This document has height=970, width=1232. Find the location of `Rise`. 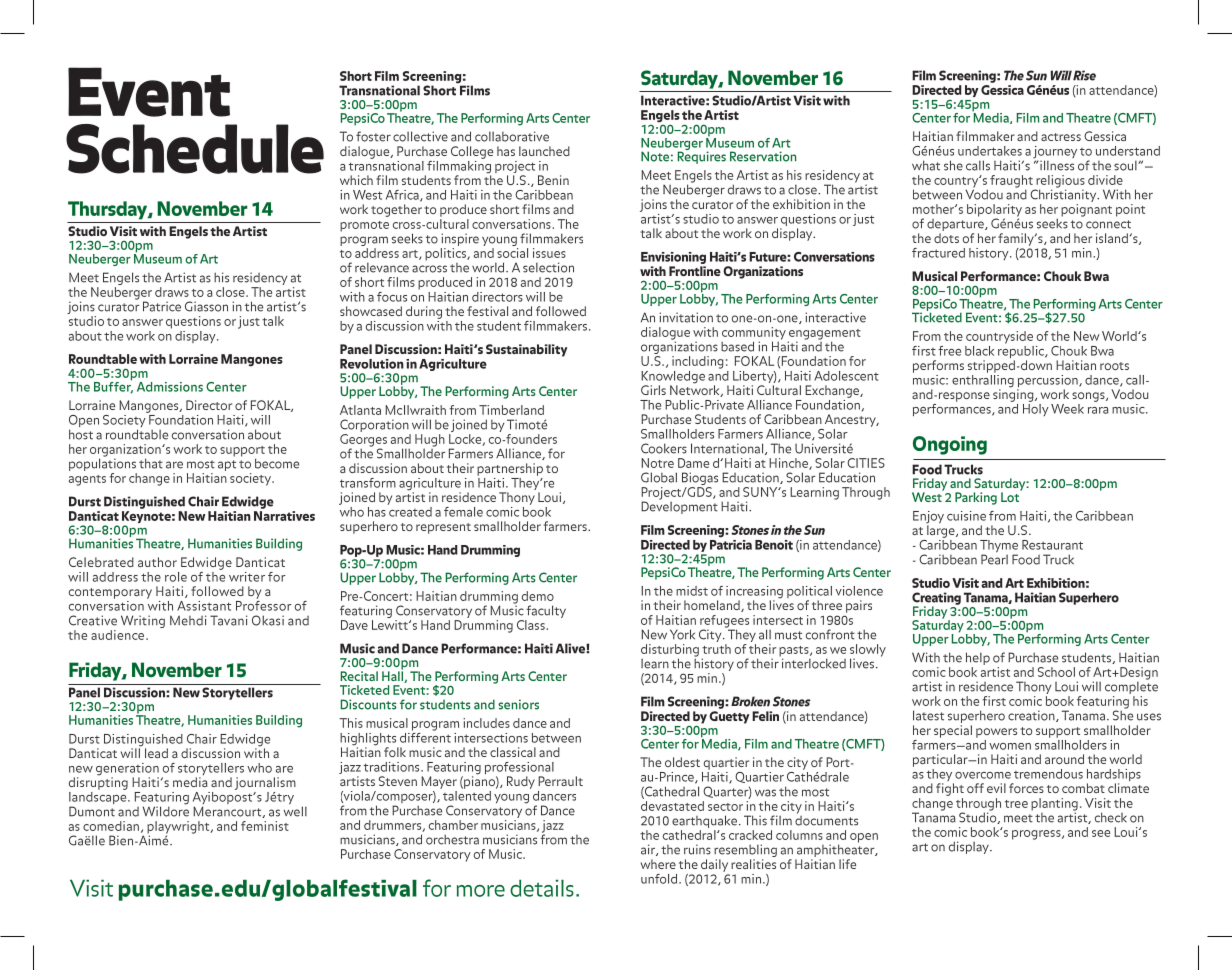

Rise is located at coordinates (1084, 75).
